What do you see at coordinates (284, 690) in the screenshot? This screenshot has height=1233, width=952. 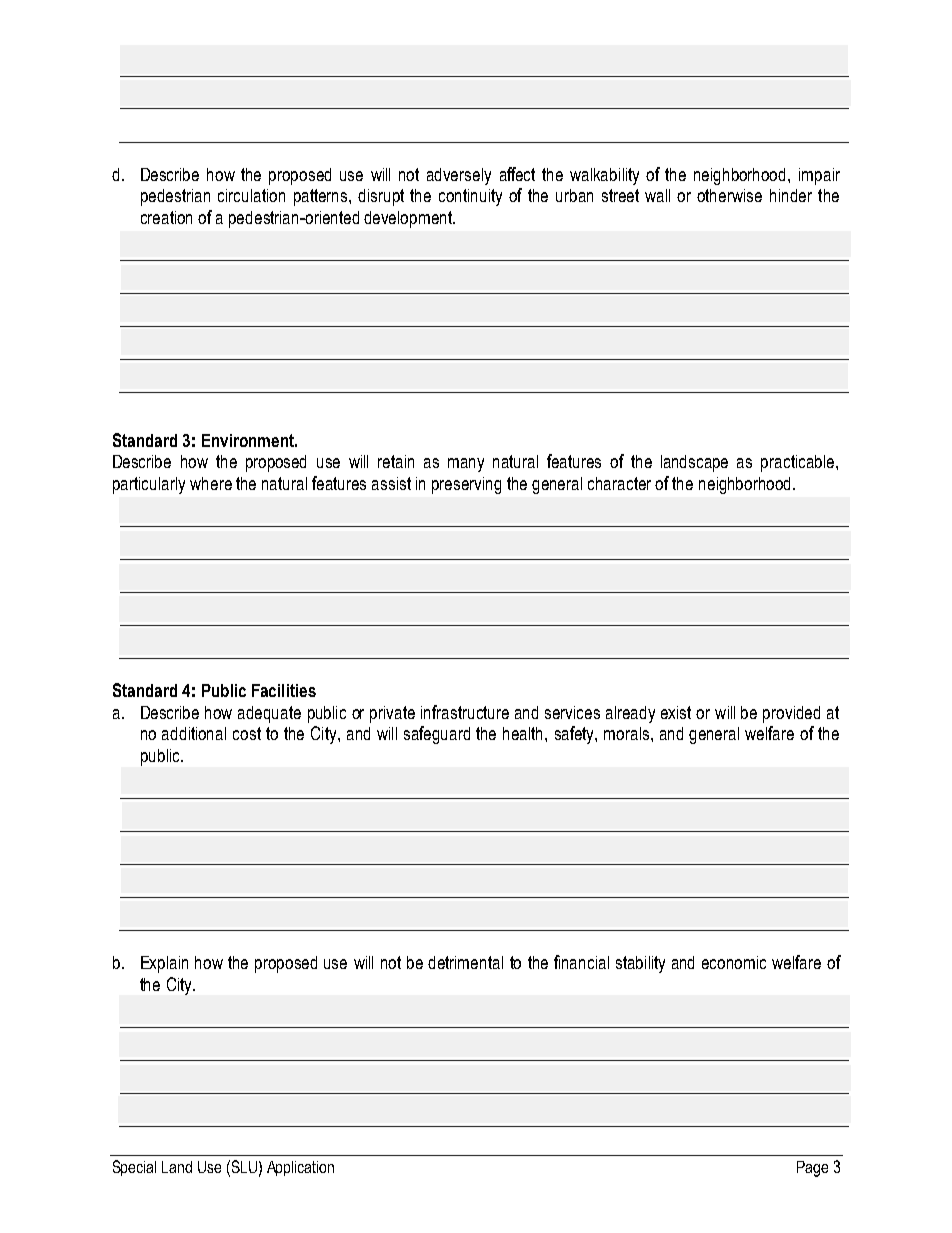 I see `Facilities` at bounding box center [284, 690].
